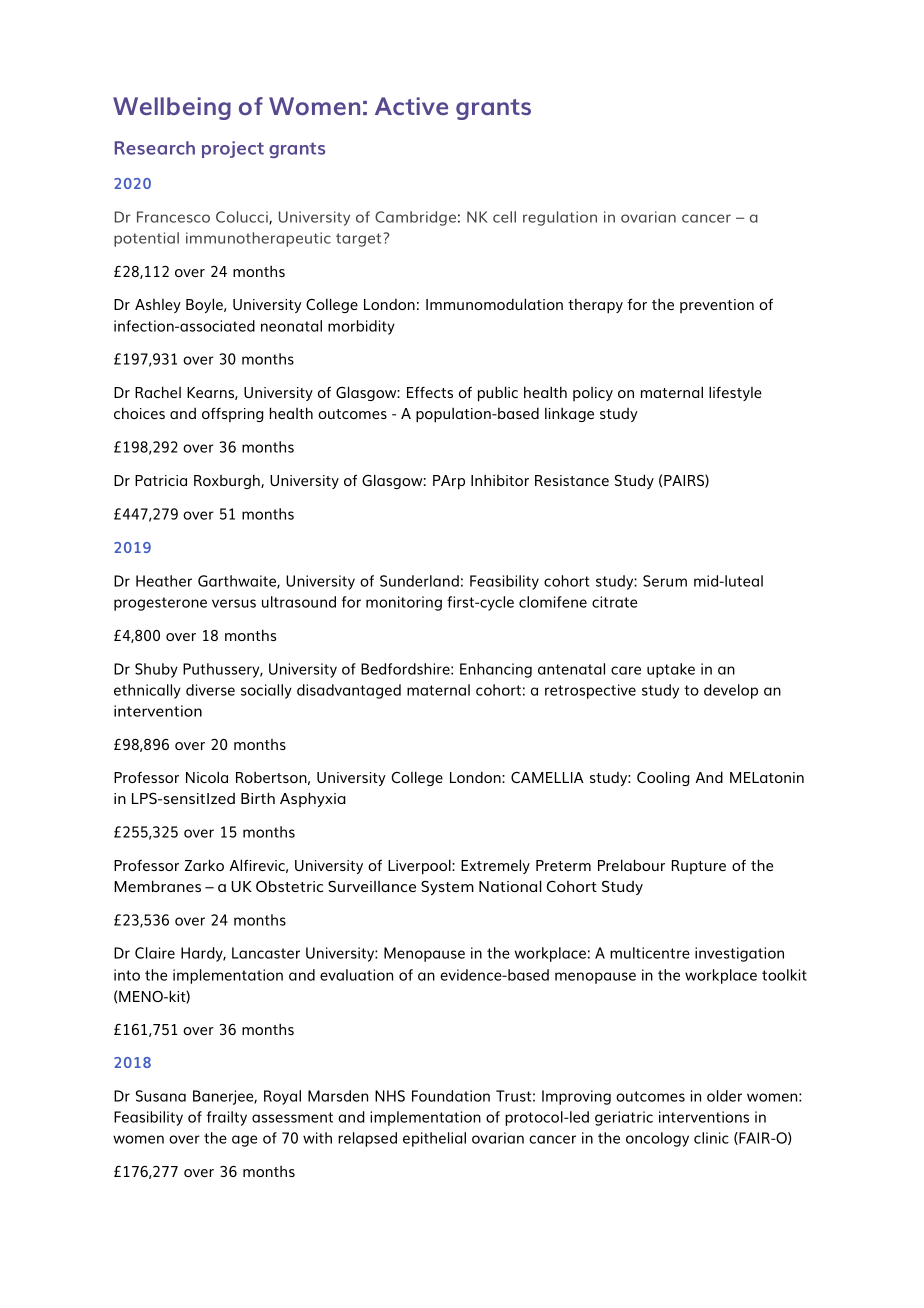 The width and height of the screenshot is (924, 1308). I want to click on Inhibitor, so click(500, 480).
